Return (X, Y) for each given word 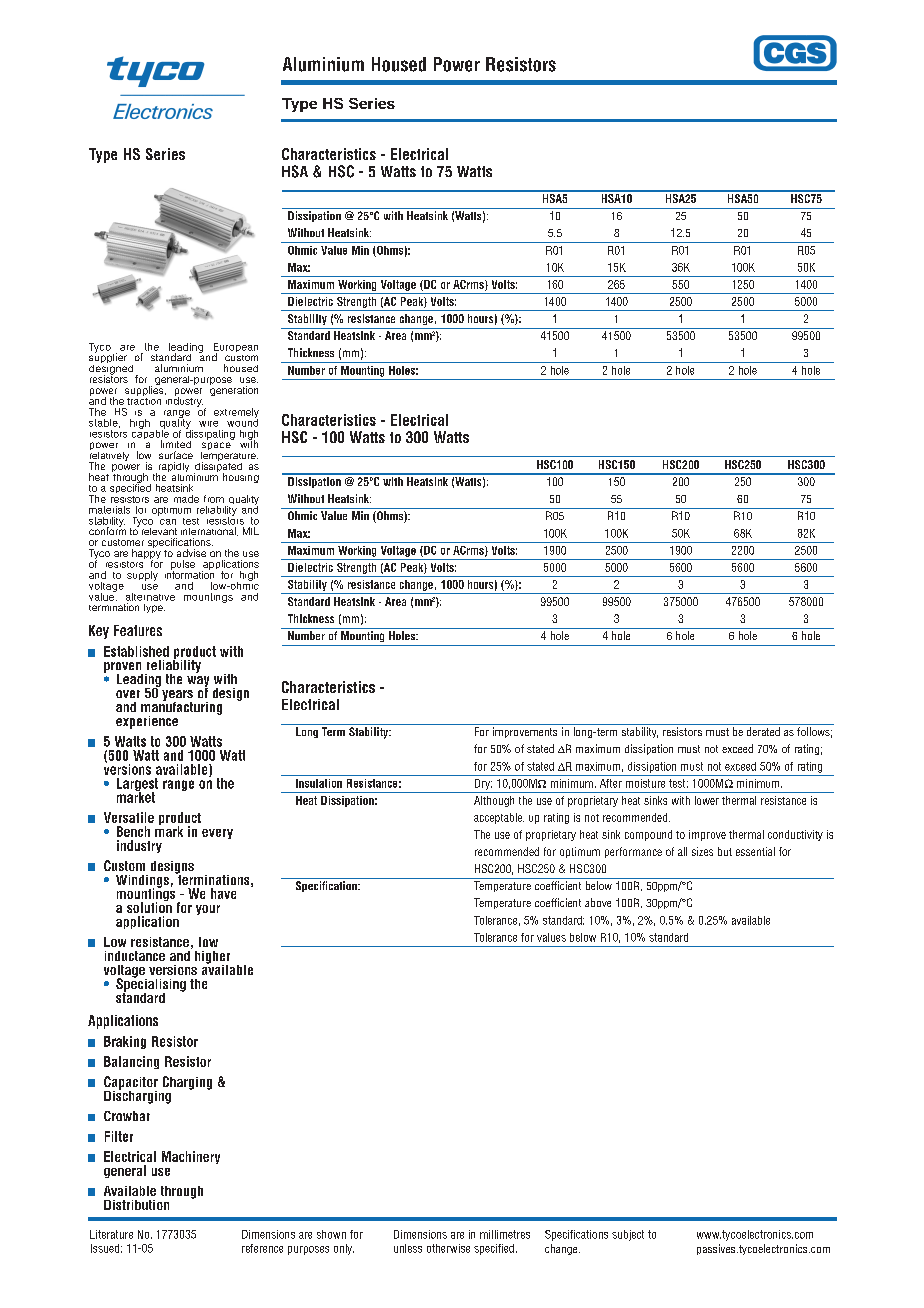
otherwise (448, 1248)
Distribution (136, 1205)
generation (234, 390)
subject (628, 1235)
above (598, 902)
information (191, 573)
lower (707, 800)
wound (242, 421)
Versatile (129, 817)
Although (494, 801)
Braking (125, 1042)
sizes (702, 851)
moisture (645, 783)
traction (144, 399)
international (209, 531)
